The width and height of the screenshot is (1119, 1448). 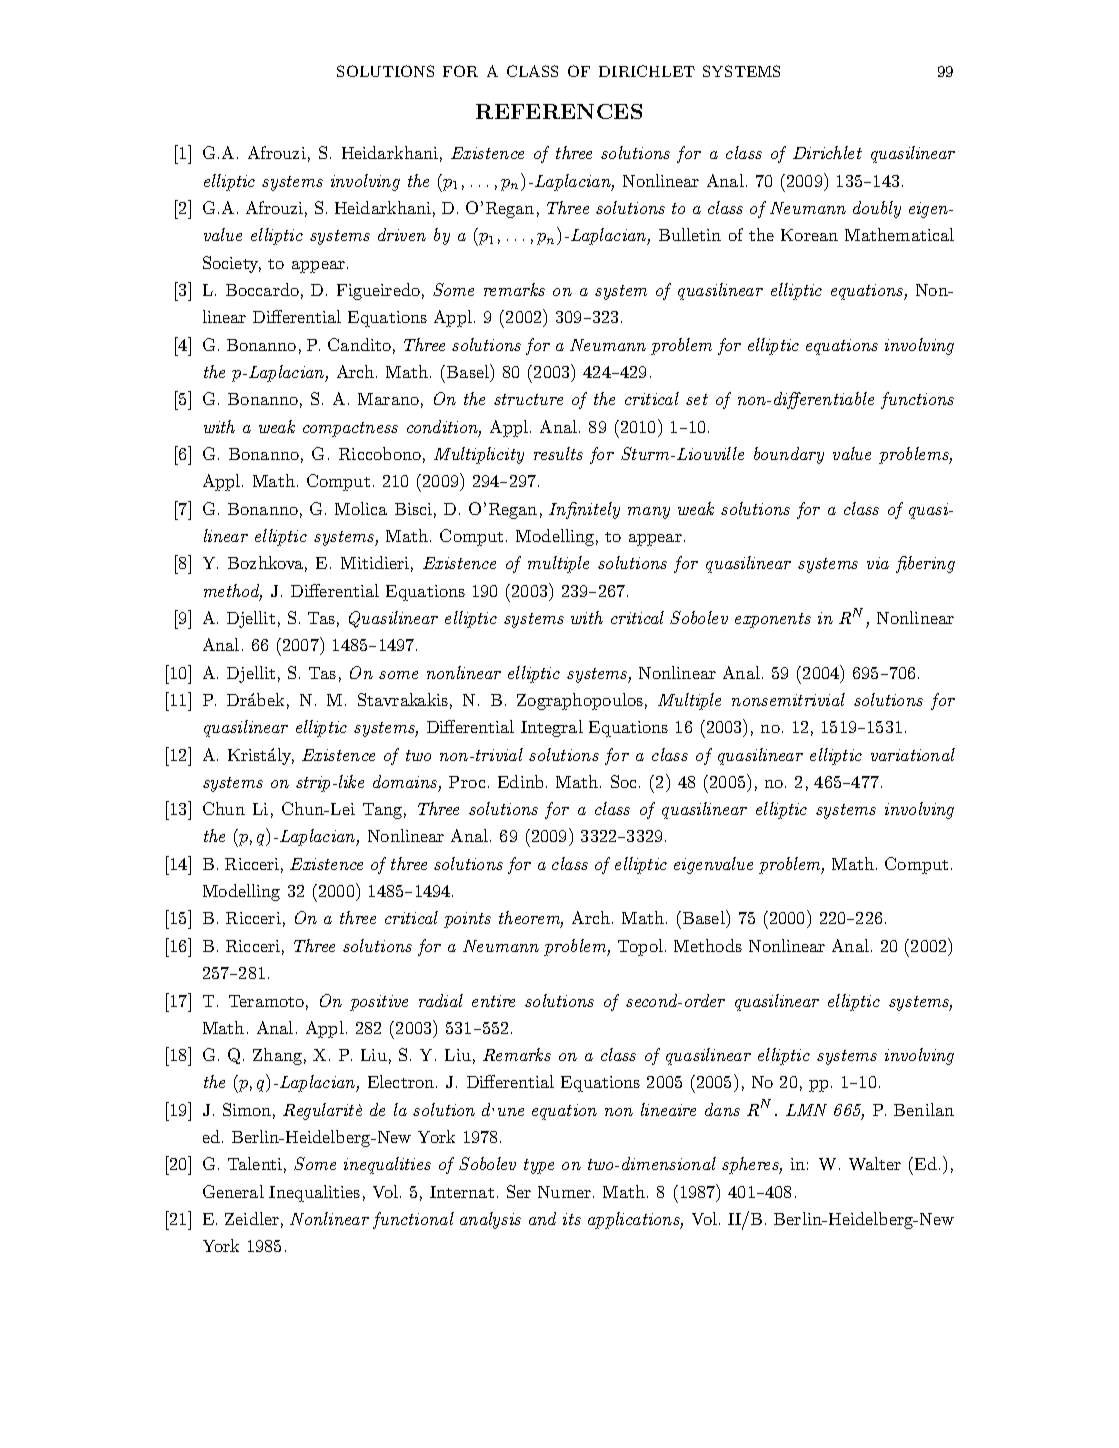 I want to click on structure, so click(x=528, y=399).
